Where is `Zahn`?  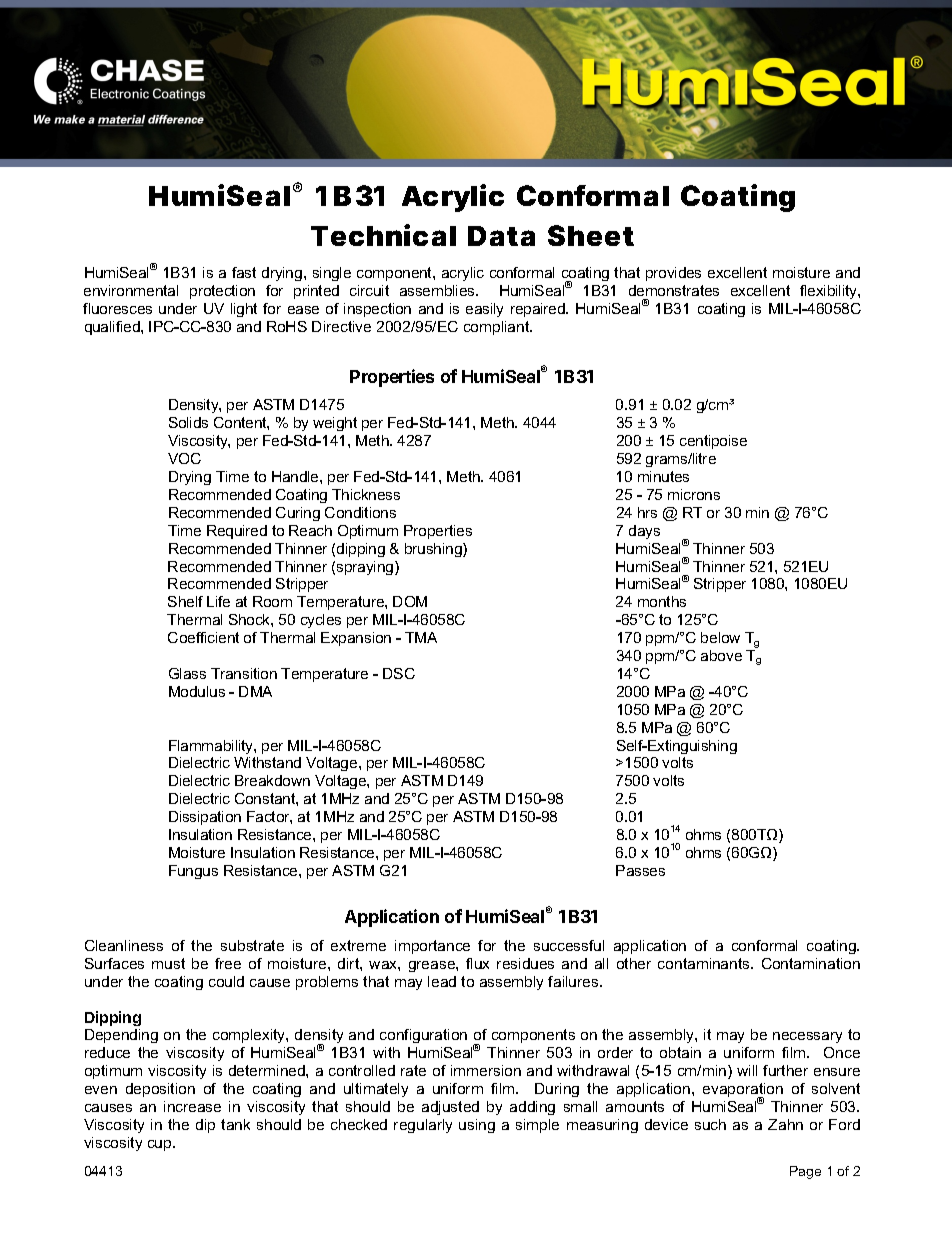 Zahn is located at coordinates (785, 1124).
